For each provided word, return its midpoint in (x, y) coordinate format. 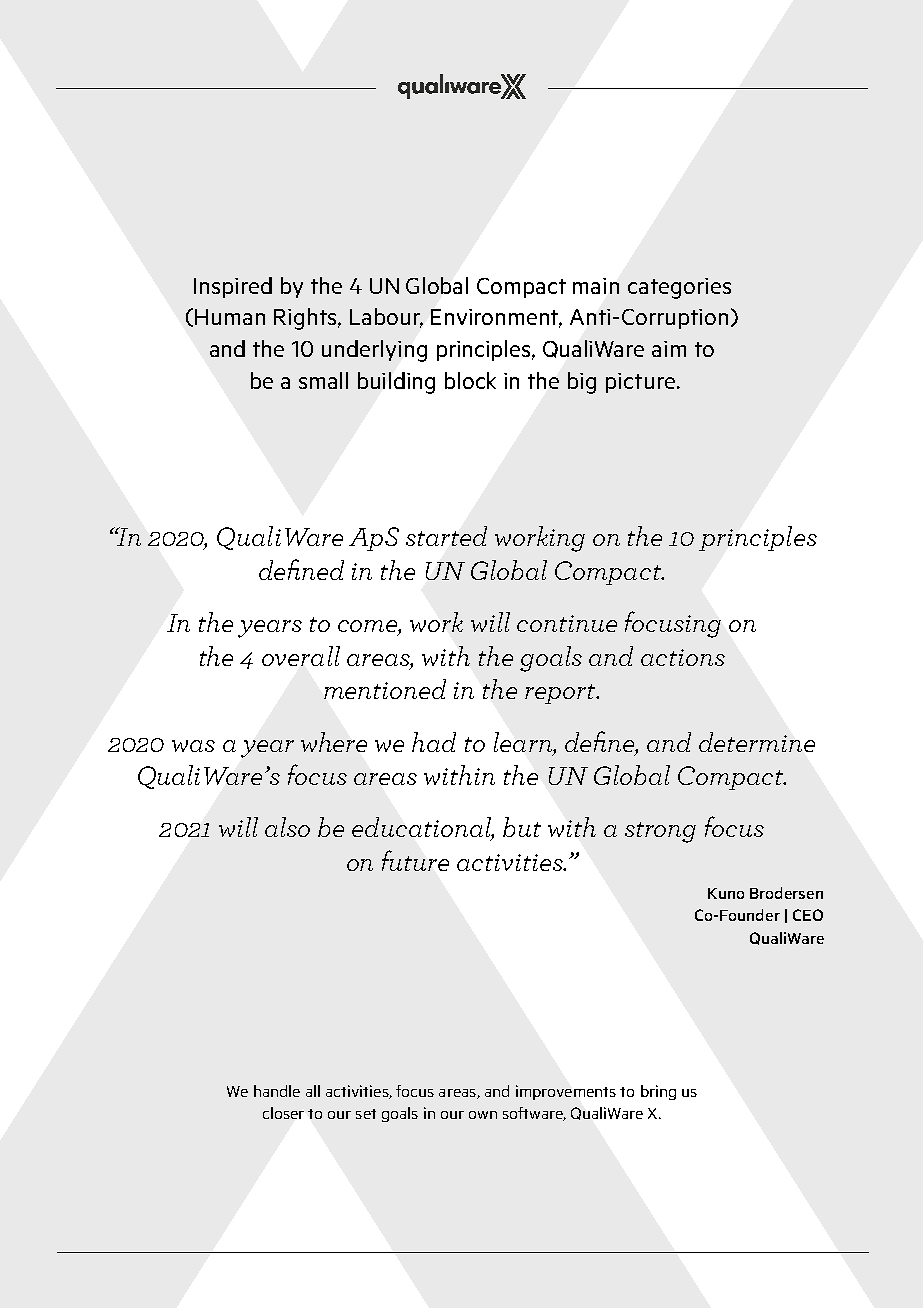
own (483, 1115)
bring (658, 1092)
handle (277, 1091)
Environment (496, 318)
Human (230, 317)
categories (679, 288)
